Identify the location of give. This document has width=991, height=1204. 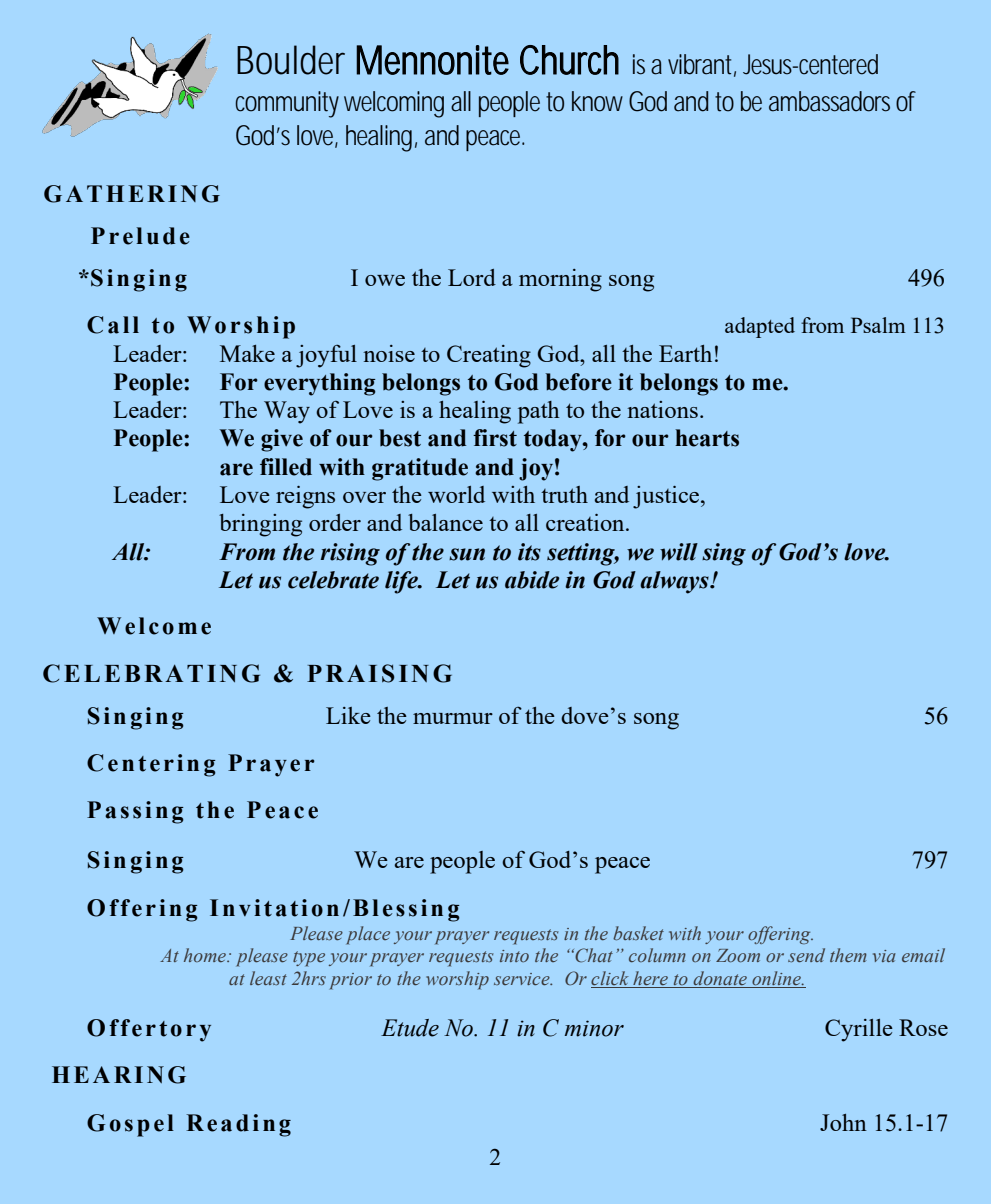
(282, 440).
